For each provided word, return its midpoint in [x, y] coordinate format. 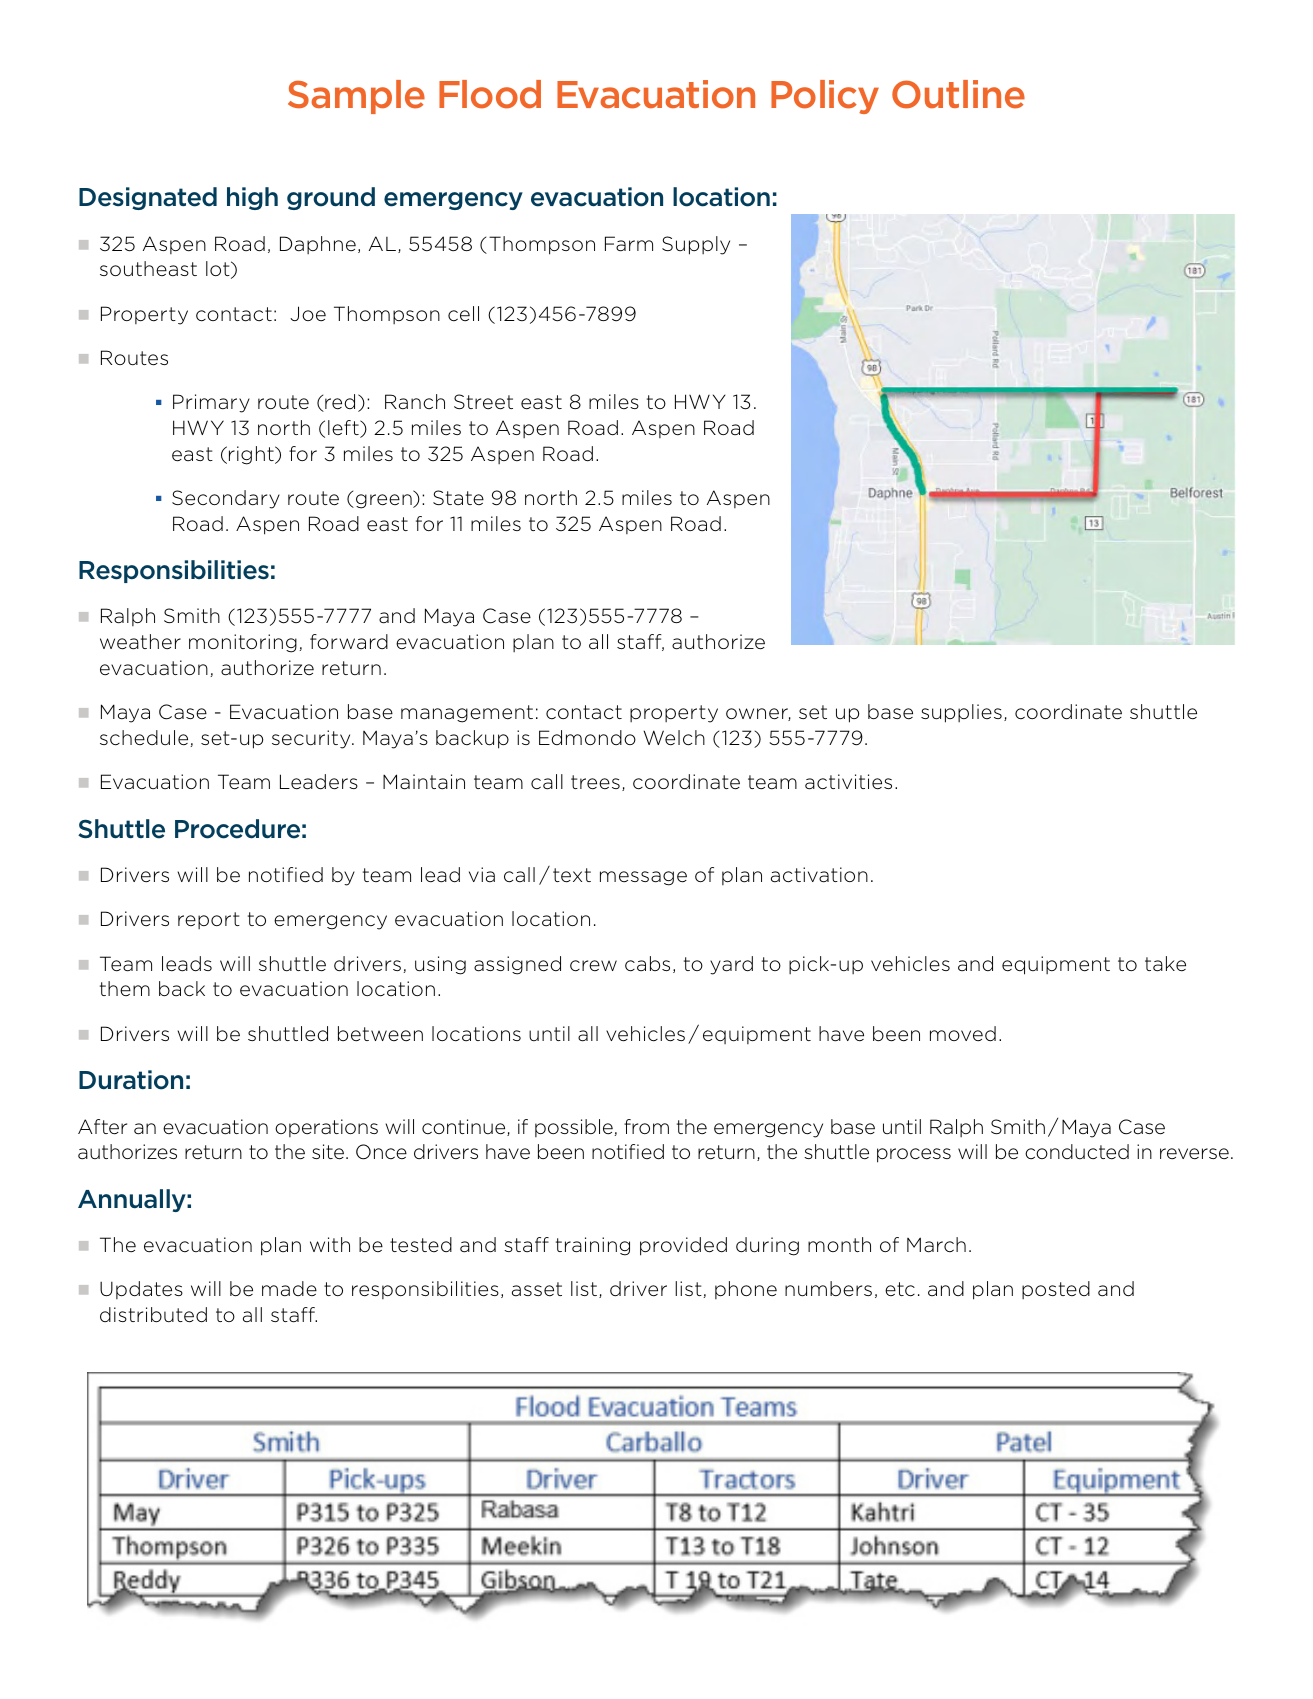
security [312, 739]
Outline [958, 94]
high [252, 198]
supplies [961, 713]
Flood [490, 94]
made [289, 1288]
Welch [674, 738]
